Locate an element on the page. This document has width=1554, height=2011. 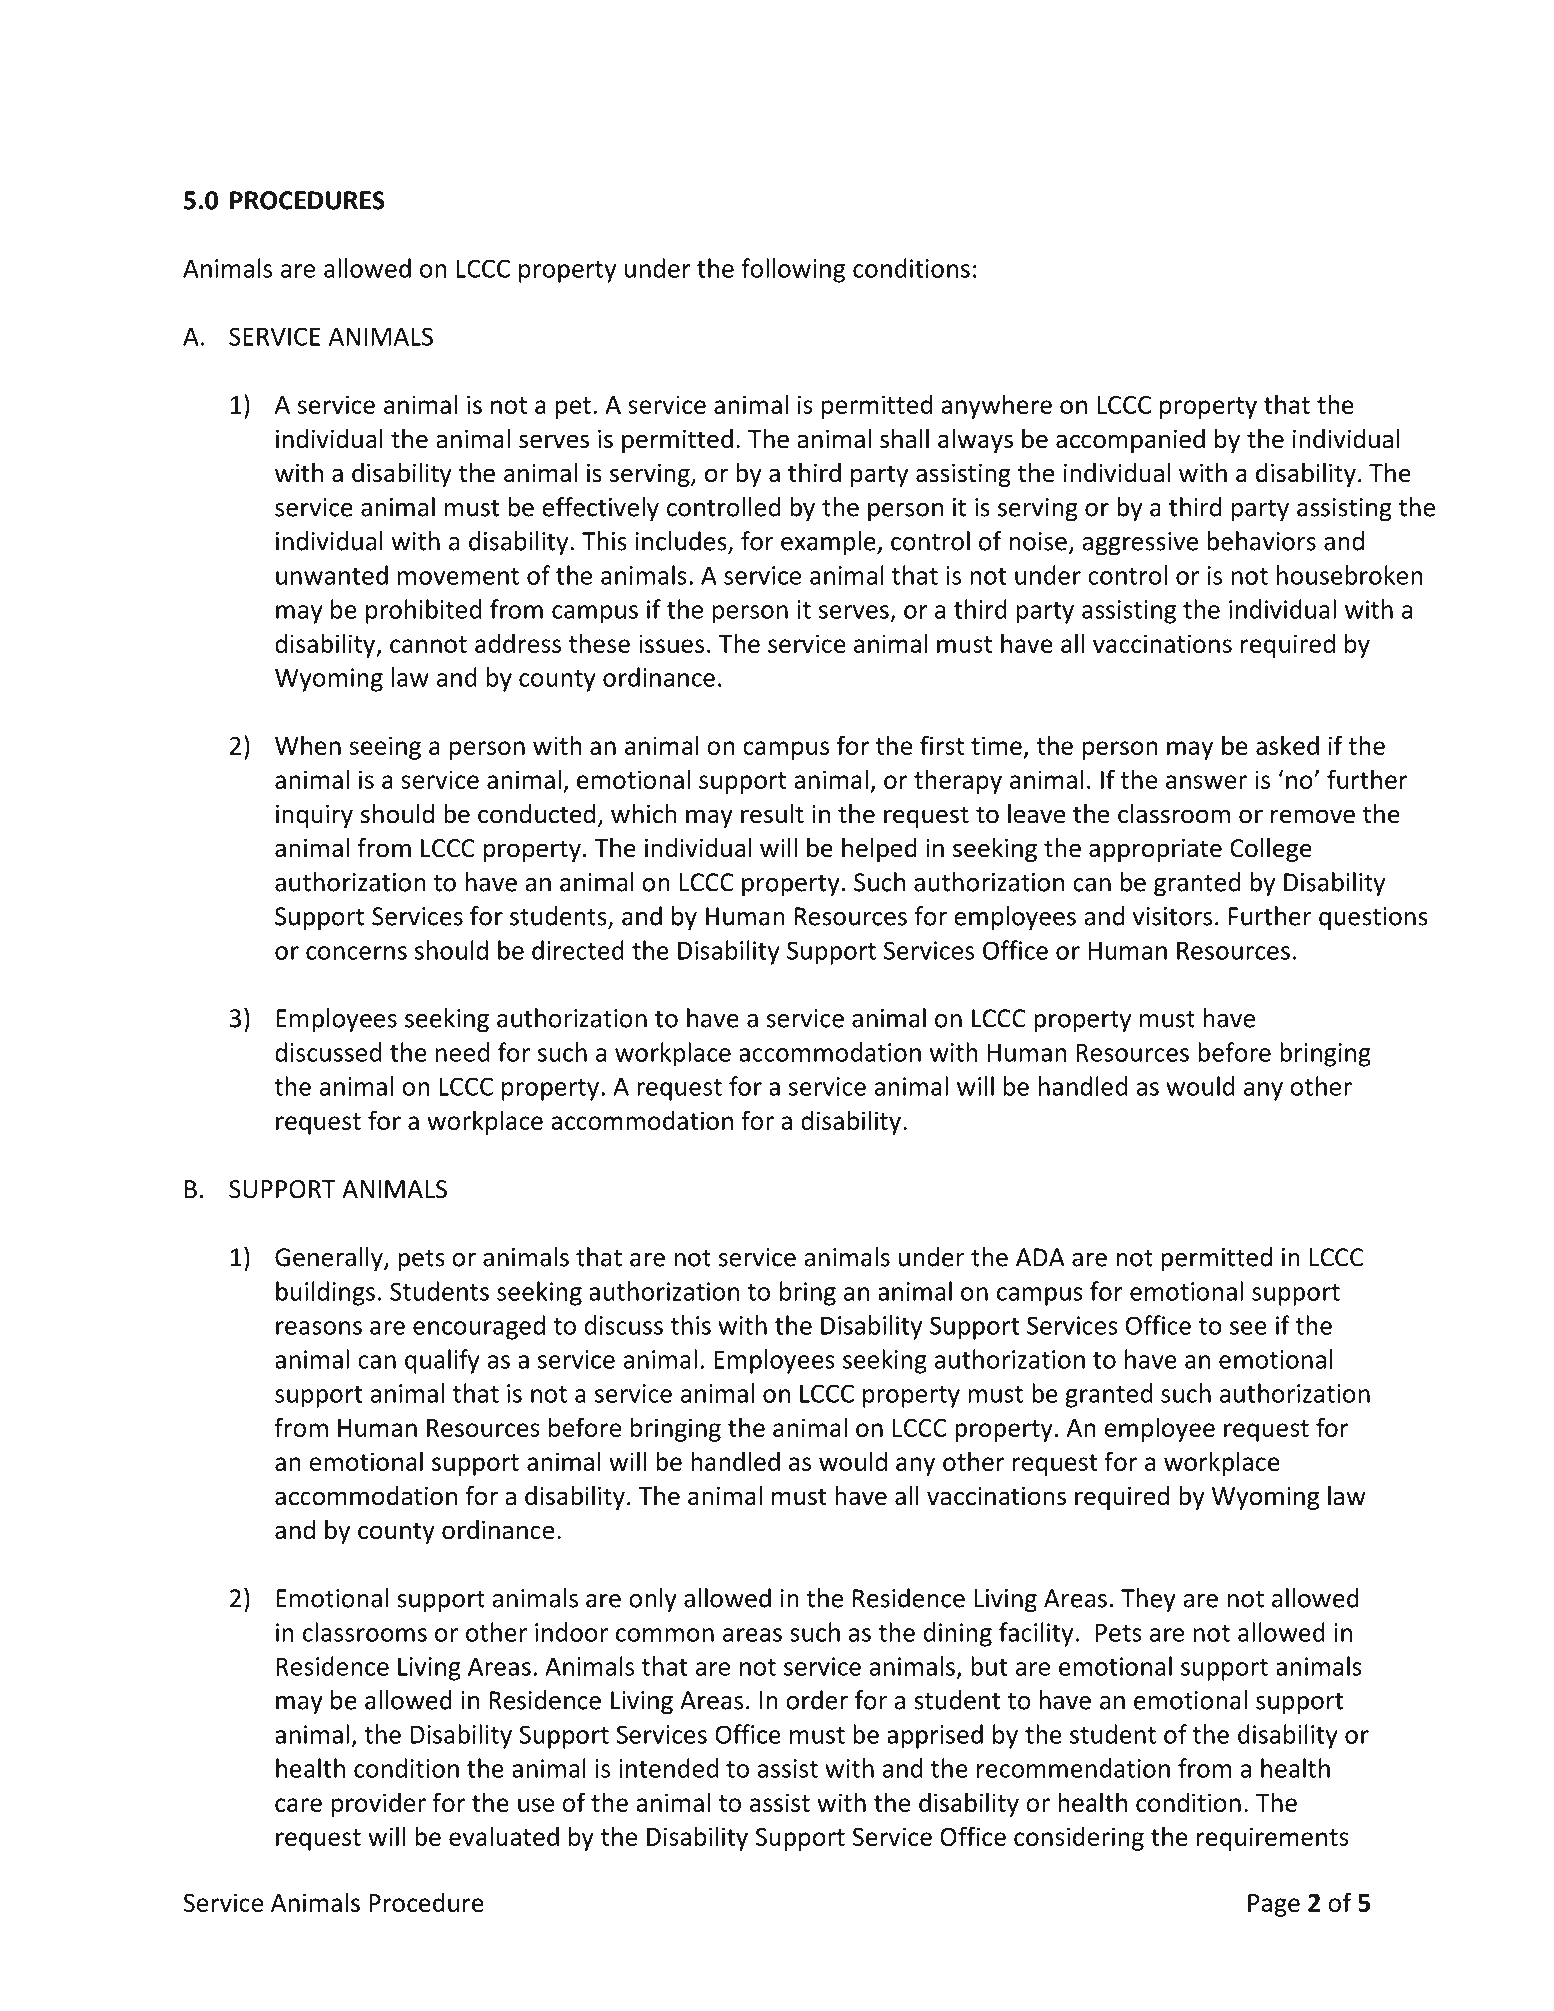
apprised is located at coordinates (935, 1736).
